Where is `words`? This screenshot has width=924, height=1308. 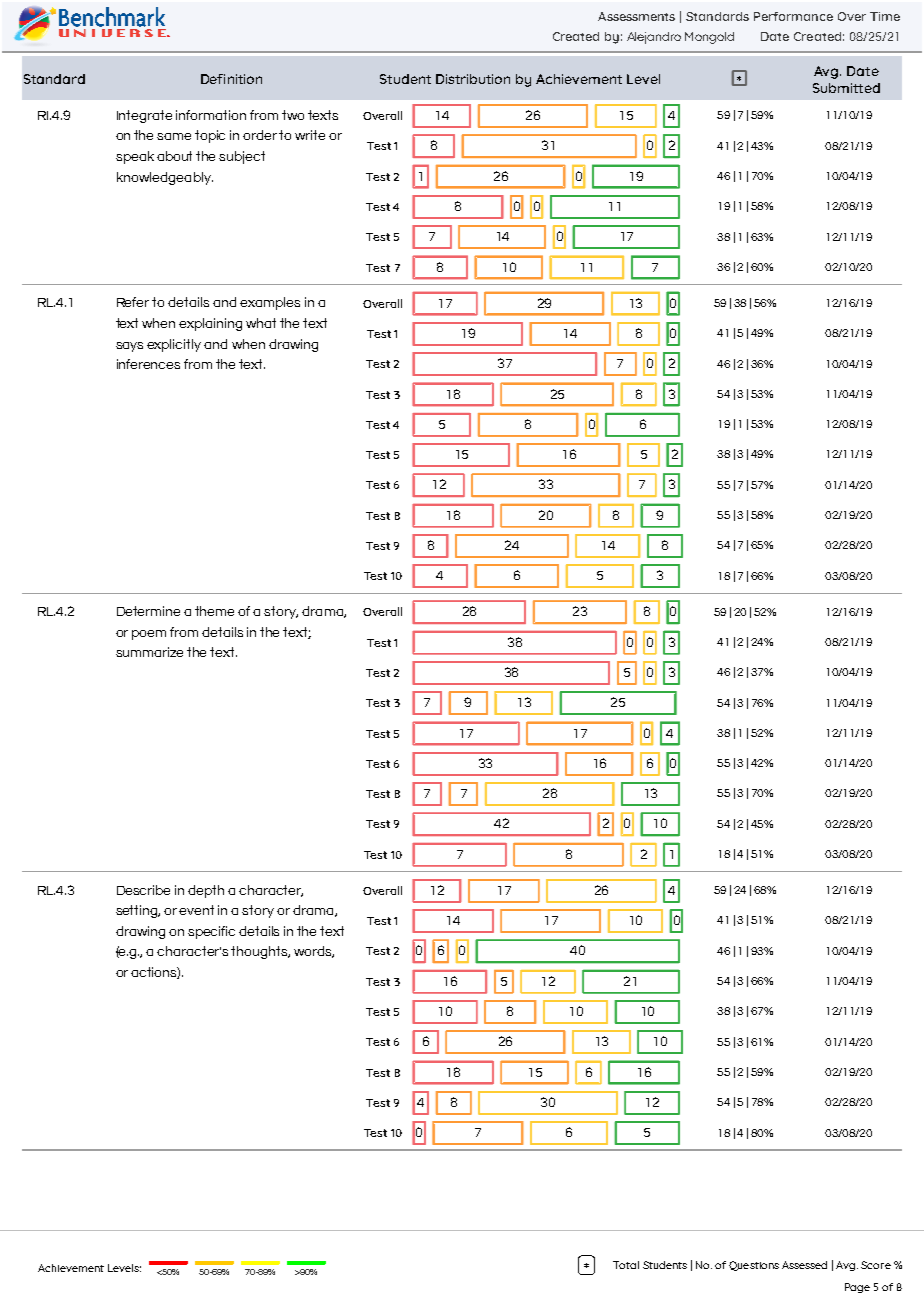
words is located at coordinates (314, 952).
